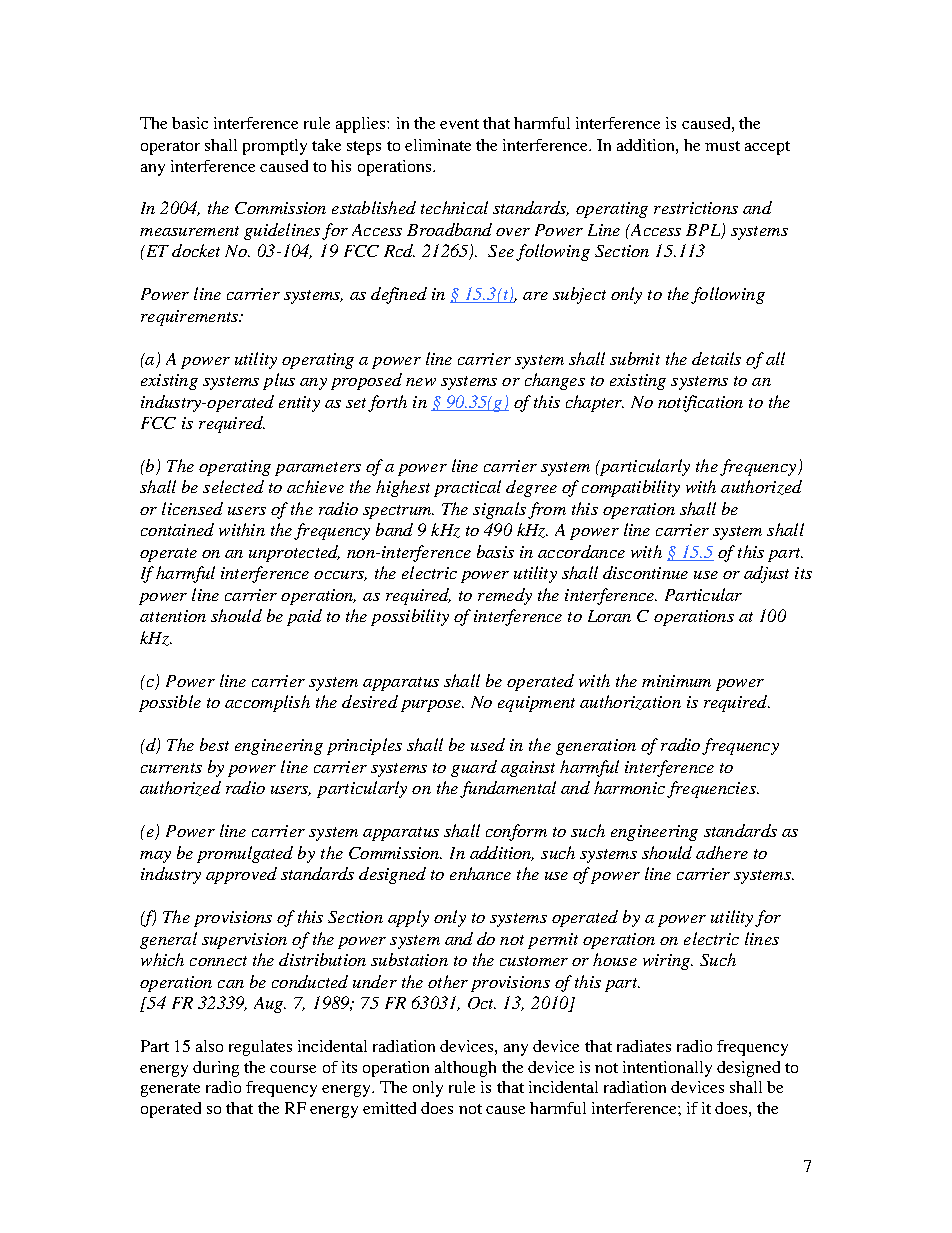  I want to click on during, so click(216, 1069).
